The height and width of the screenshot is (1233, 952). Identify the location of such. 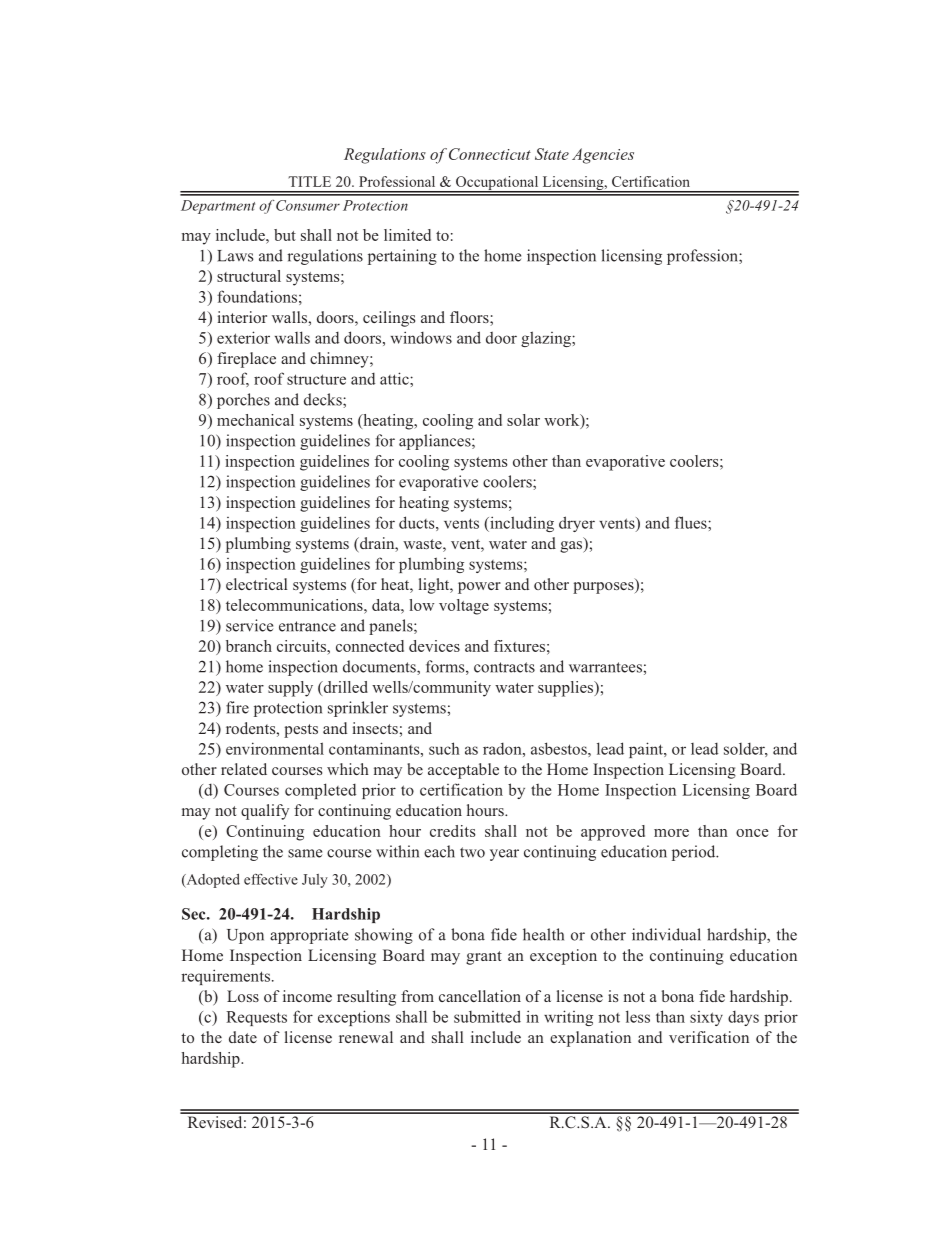
(444, 748).
